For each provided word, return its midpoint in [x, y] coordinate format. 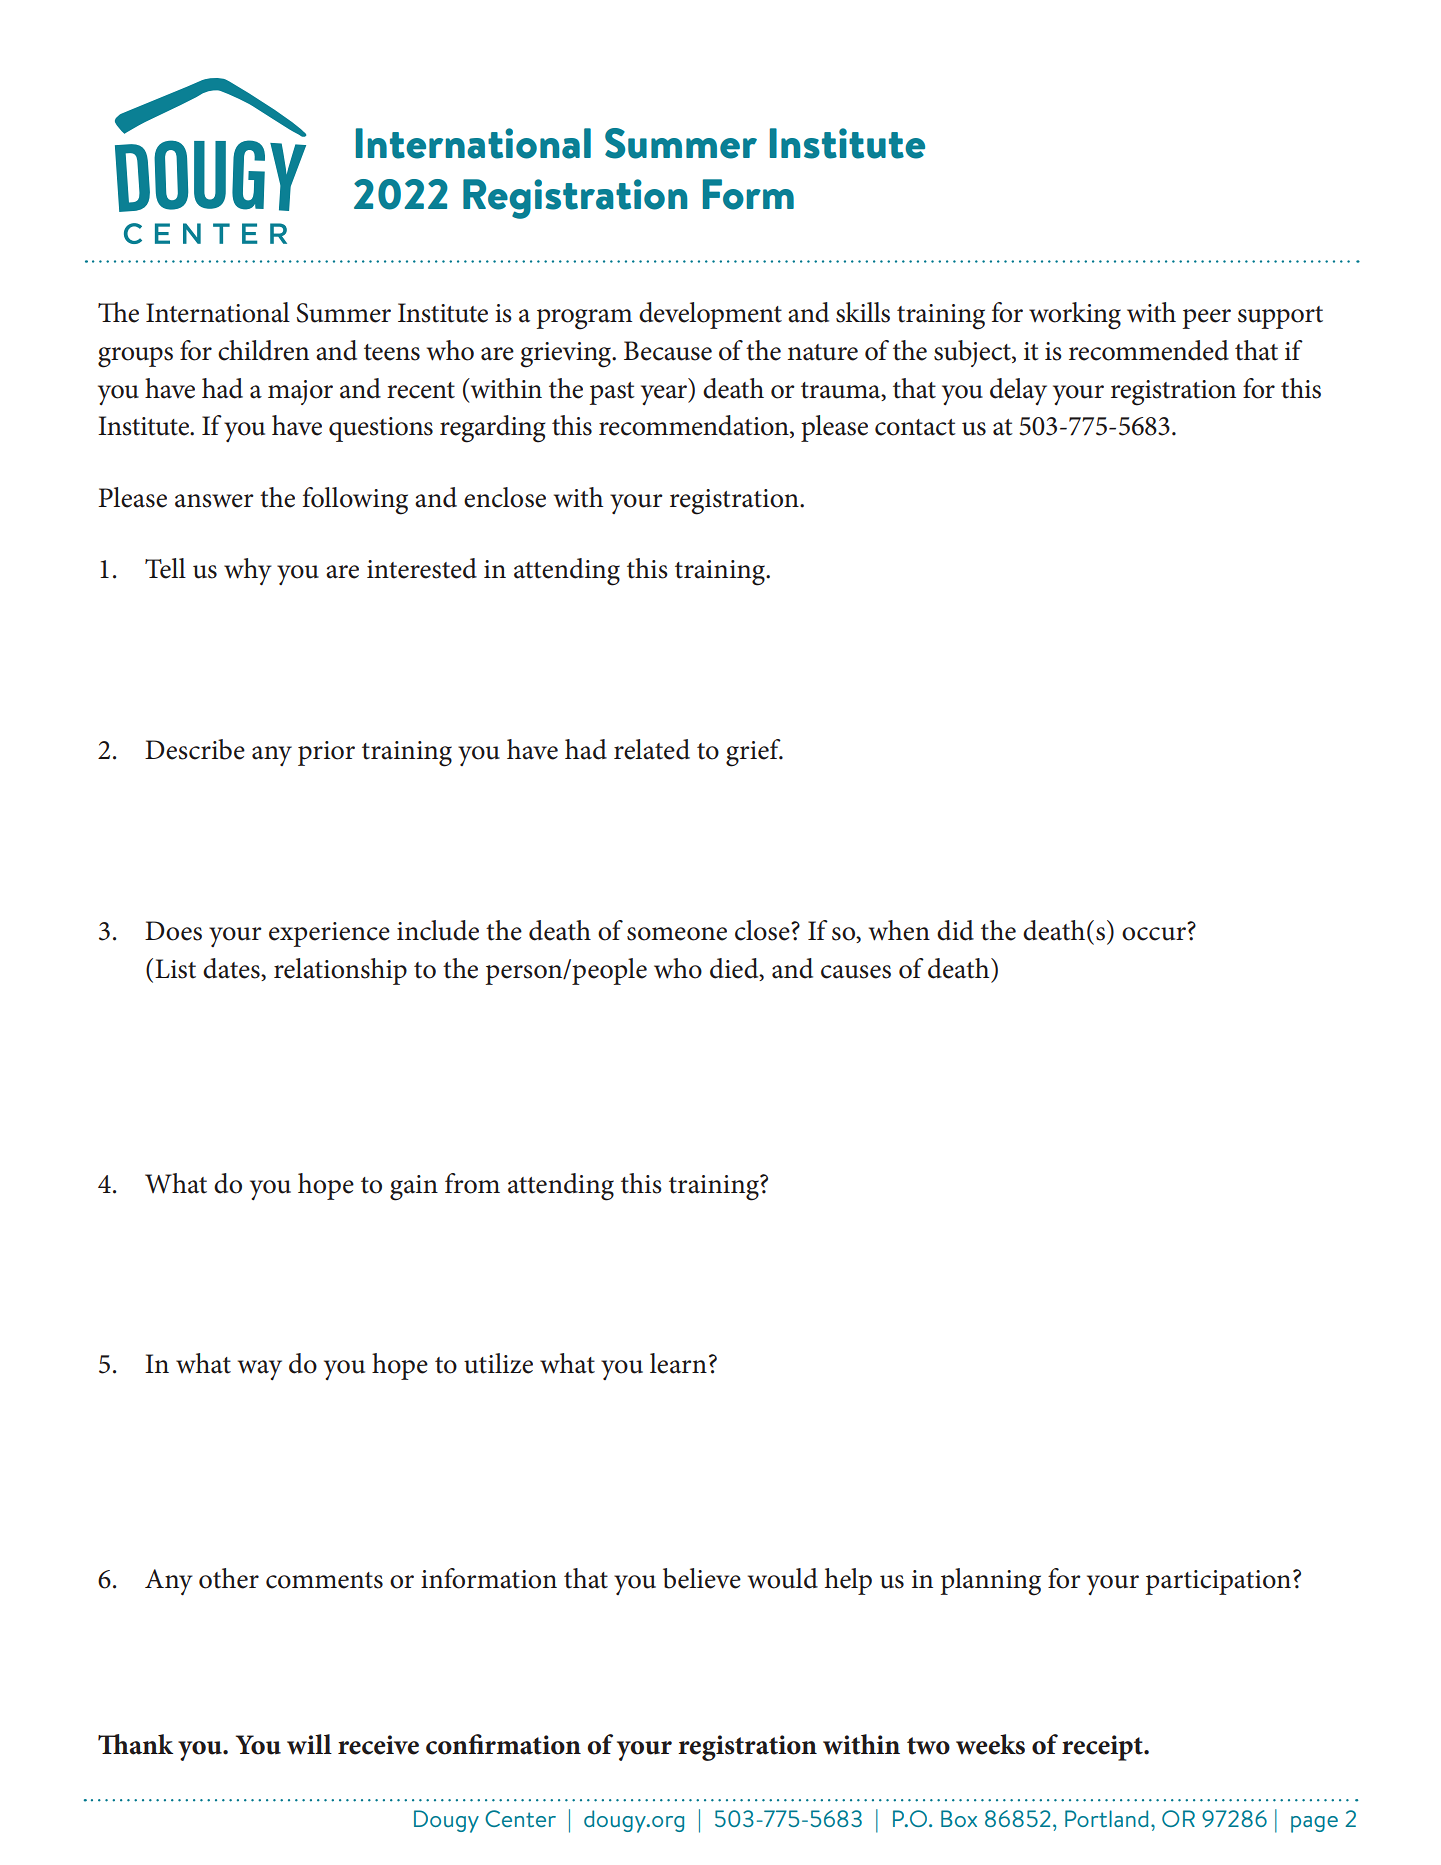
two [928, 1746]
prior [326, 753]
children [263, 350]
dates [232, 969]
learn [678, 1363]
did [955, 930]
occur [1154, 934]
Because [668, 351]
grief [754, 753]
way [260, 1370]
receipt [1103, 1748]
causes [856, 972]
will [309, 1744]
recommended [1149, 350]
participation [1218, 1582]
